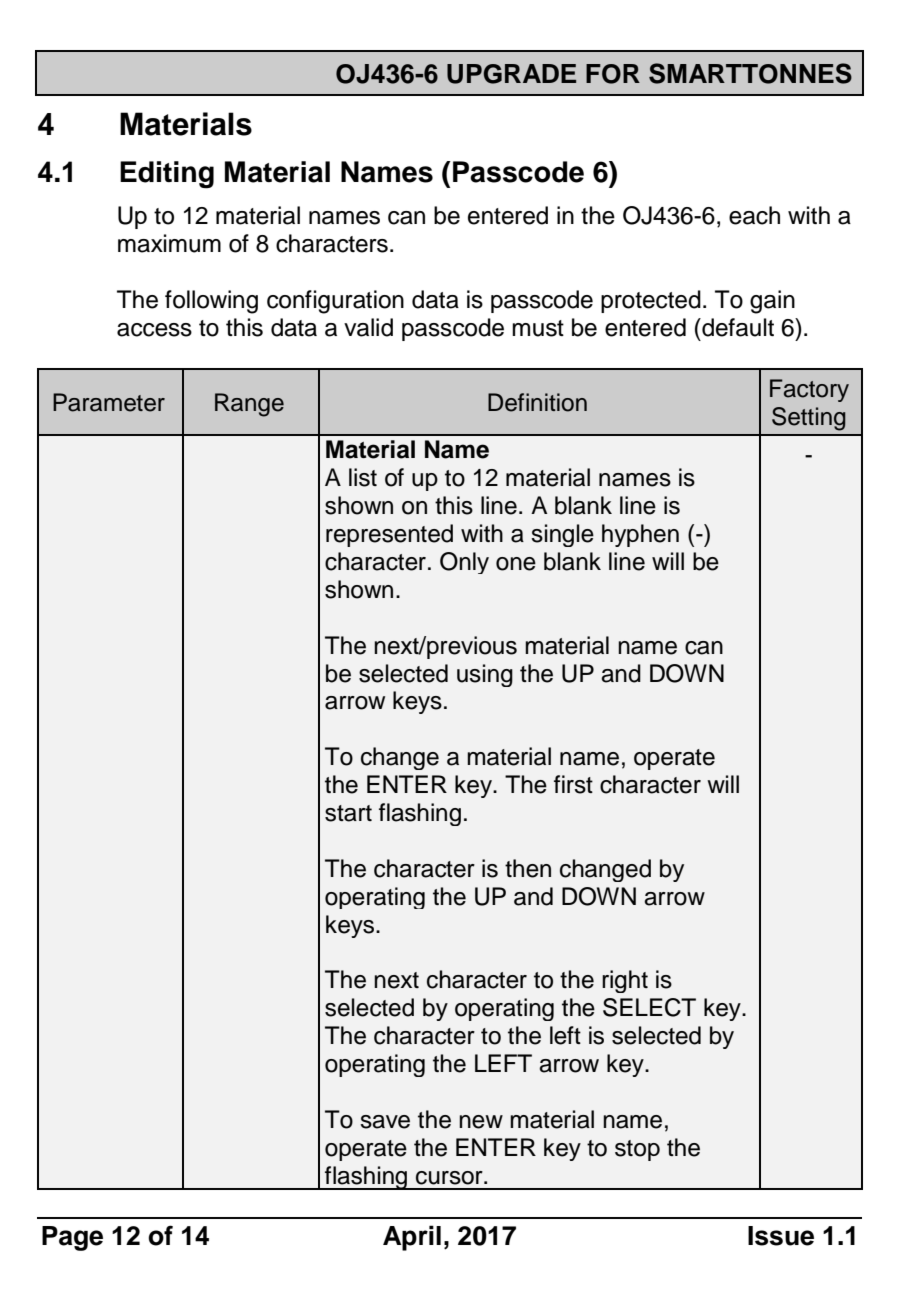 The image size is (924, 1313). What do you see at coordinates (809, 419) in the document?
I see `Setting` at bounding box center [809, 419].
